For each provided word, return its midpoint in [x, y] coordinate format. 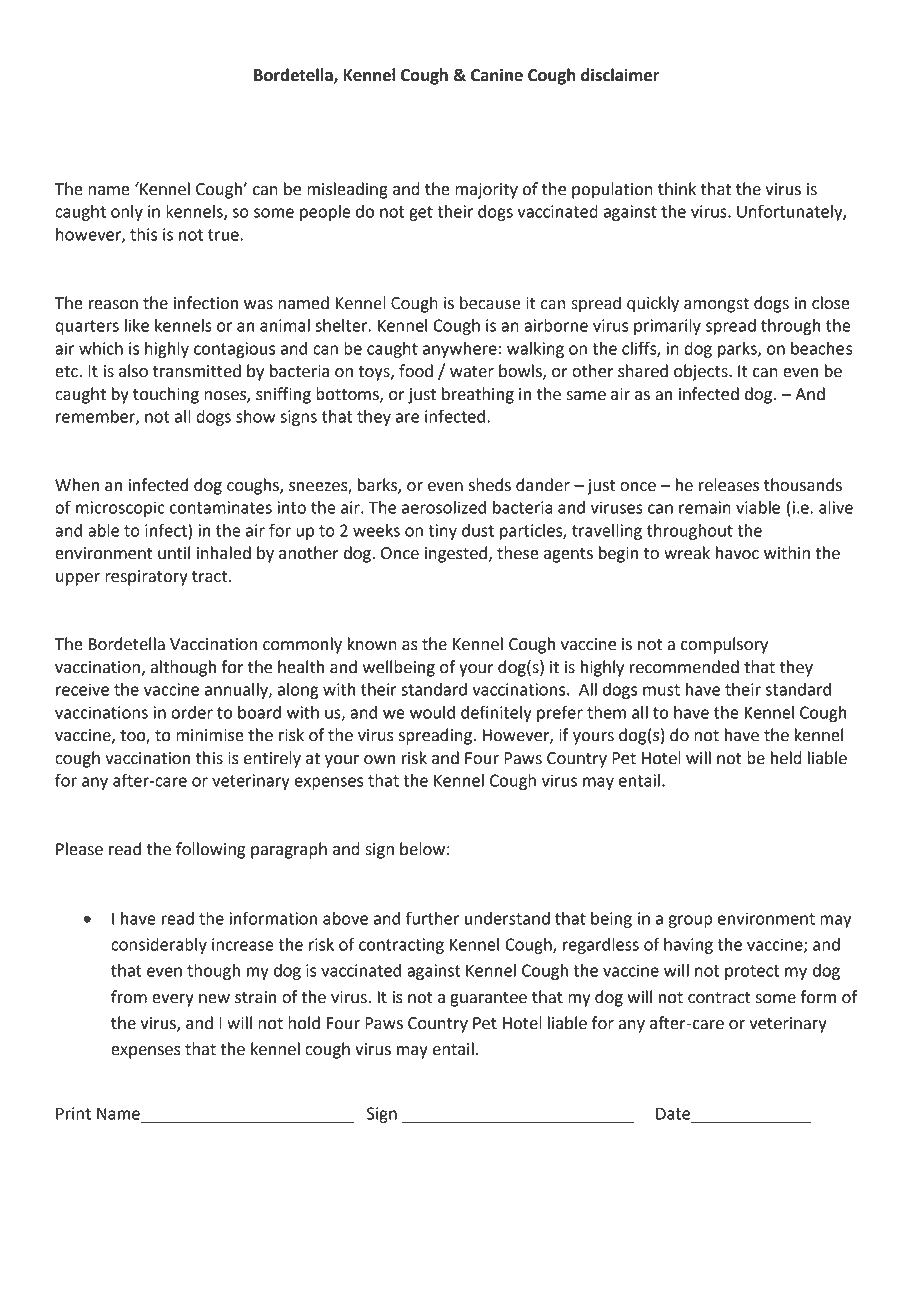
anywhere [460, 350]
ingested [456, 554]
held [786, 758]
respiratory [146, 578]
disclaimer [620, 75]
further [433, 918]
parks [738, 350]
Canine [497, 75]
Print [73, 1113]
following [210, 850]
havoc [737, 553]
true [224, 235]
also [133, 371]
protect [752, 972]
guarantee [488, 999]
